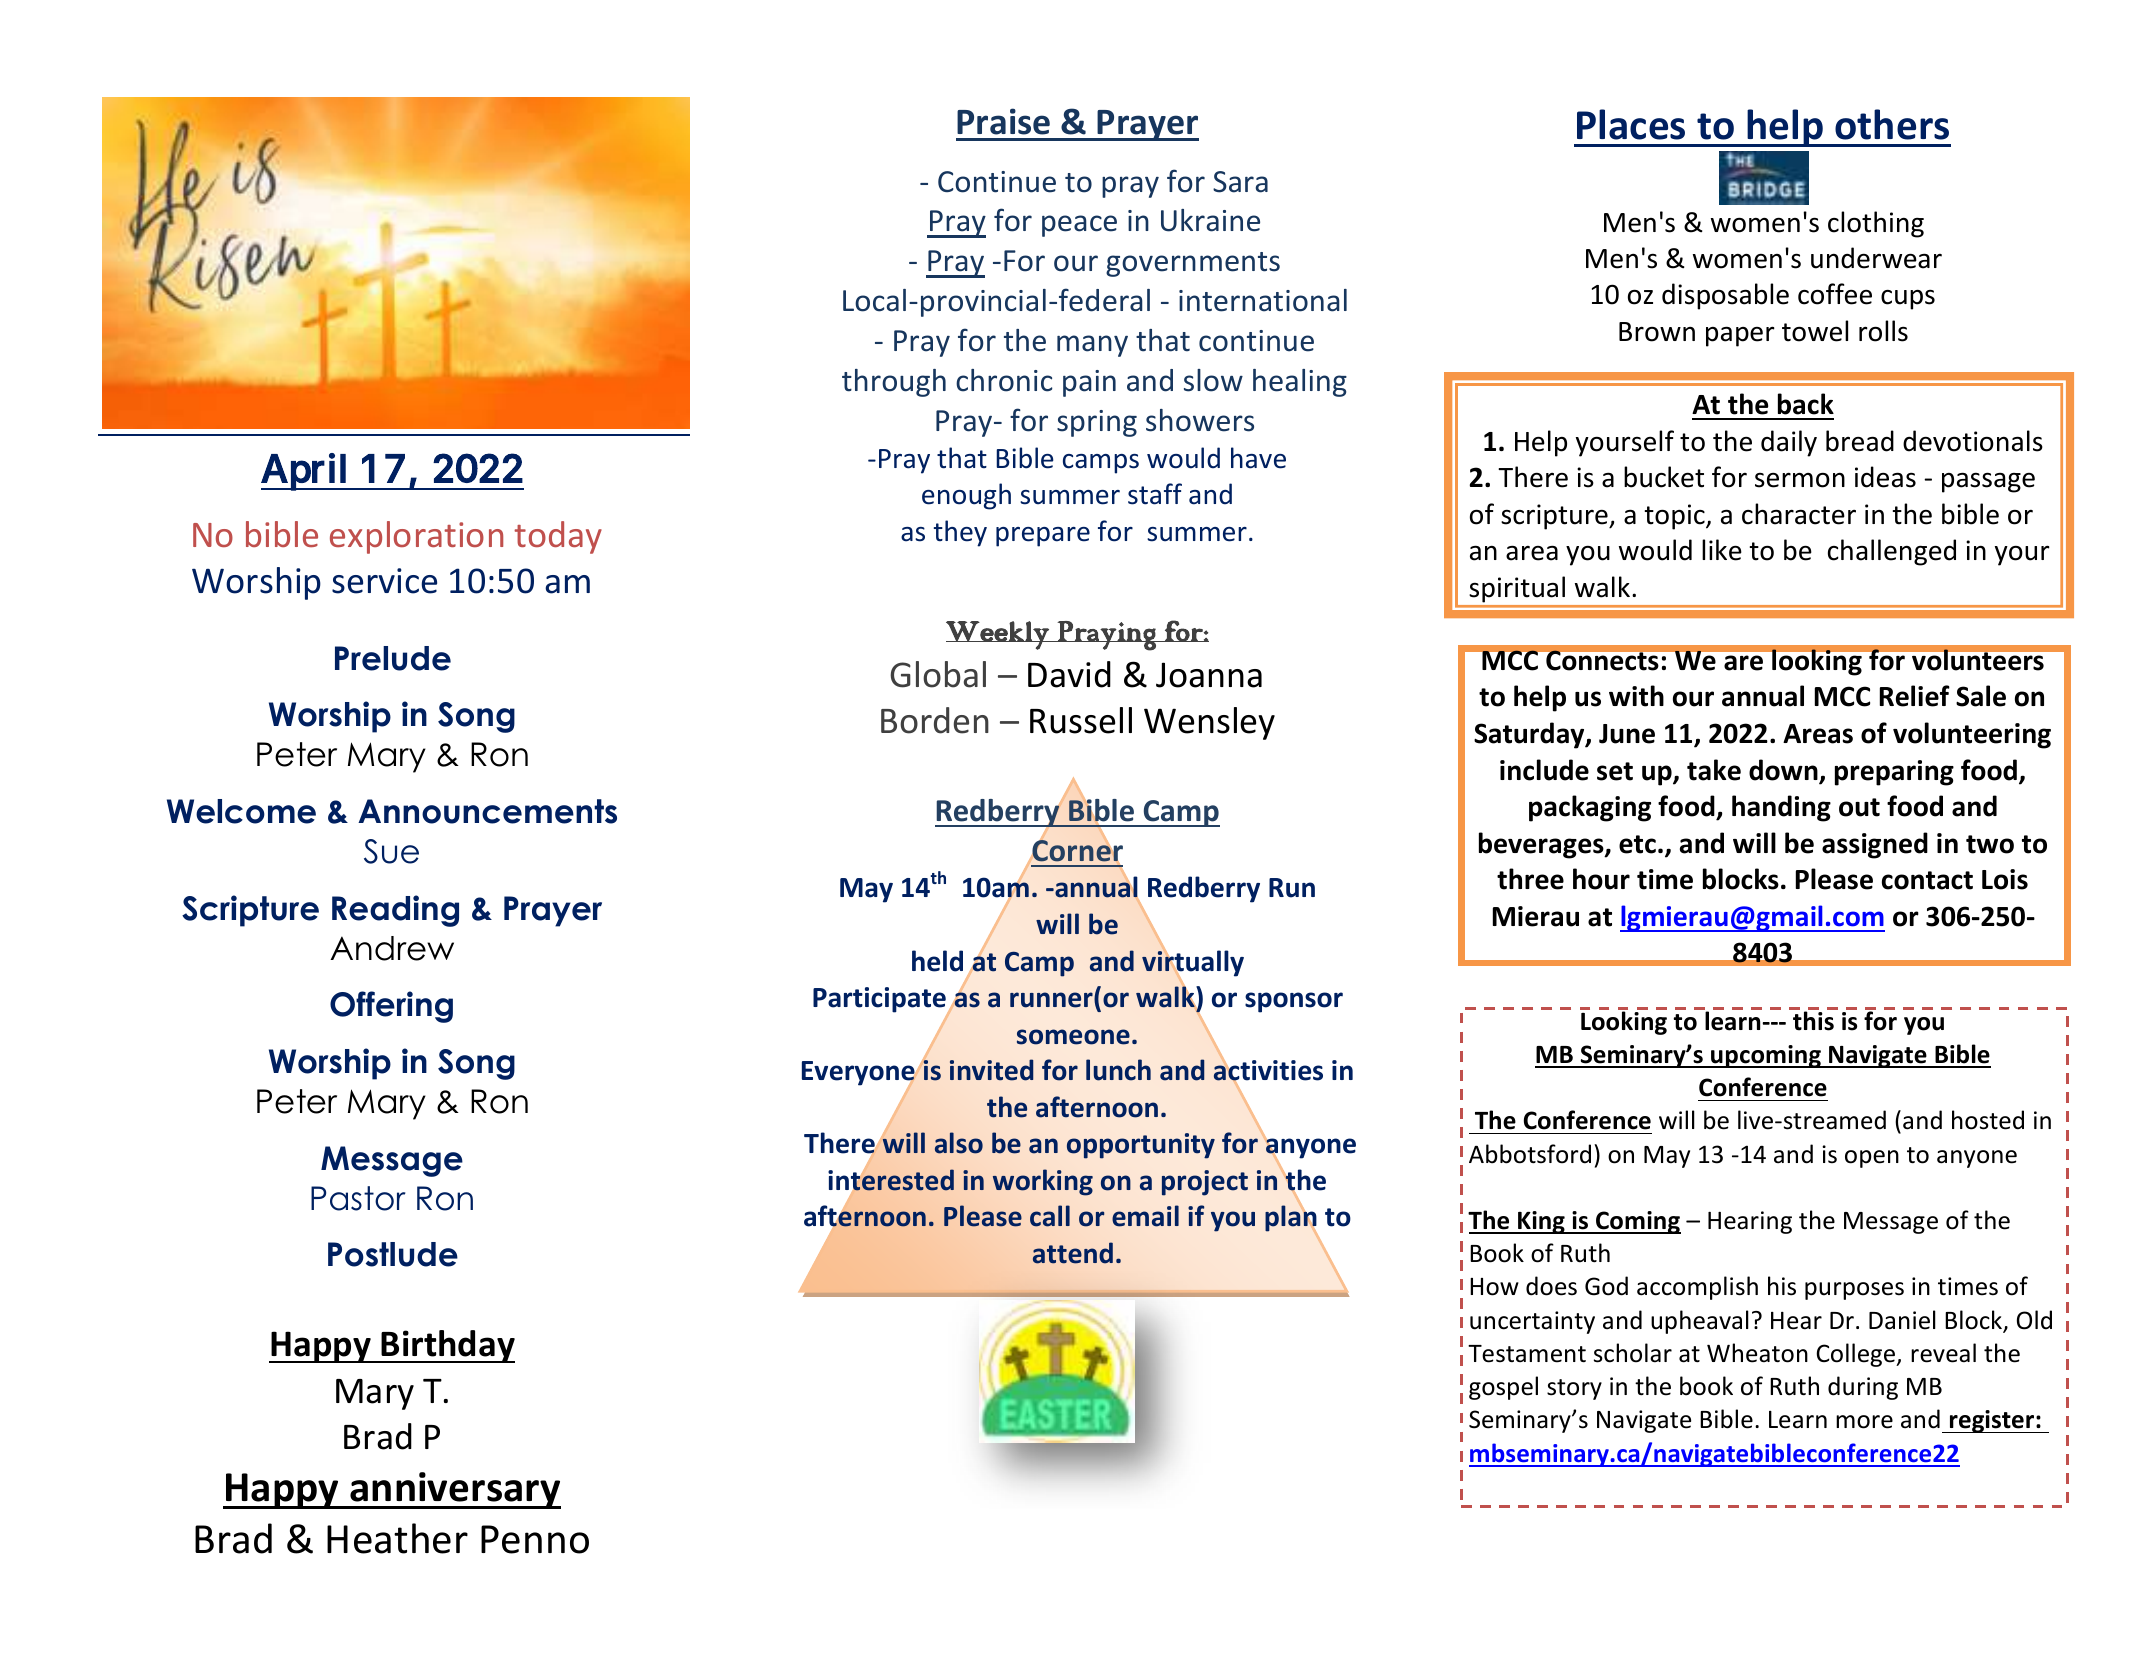 The height and width of the page is (1665, 2155). I want to click on gospel, so click(1503, 1388).
